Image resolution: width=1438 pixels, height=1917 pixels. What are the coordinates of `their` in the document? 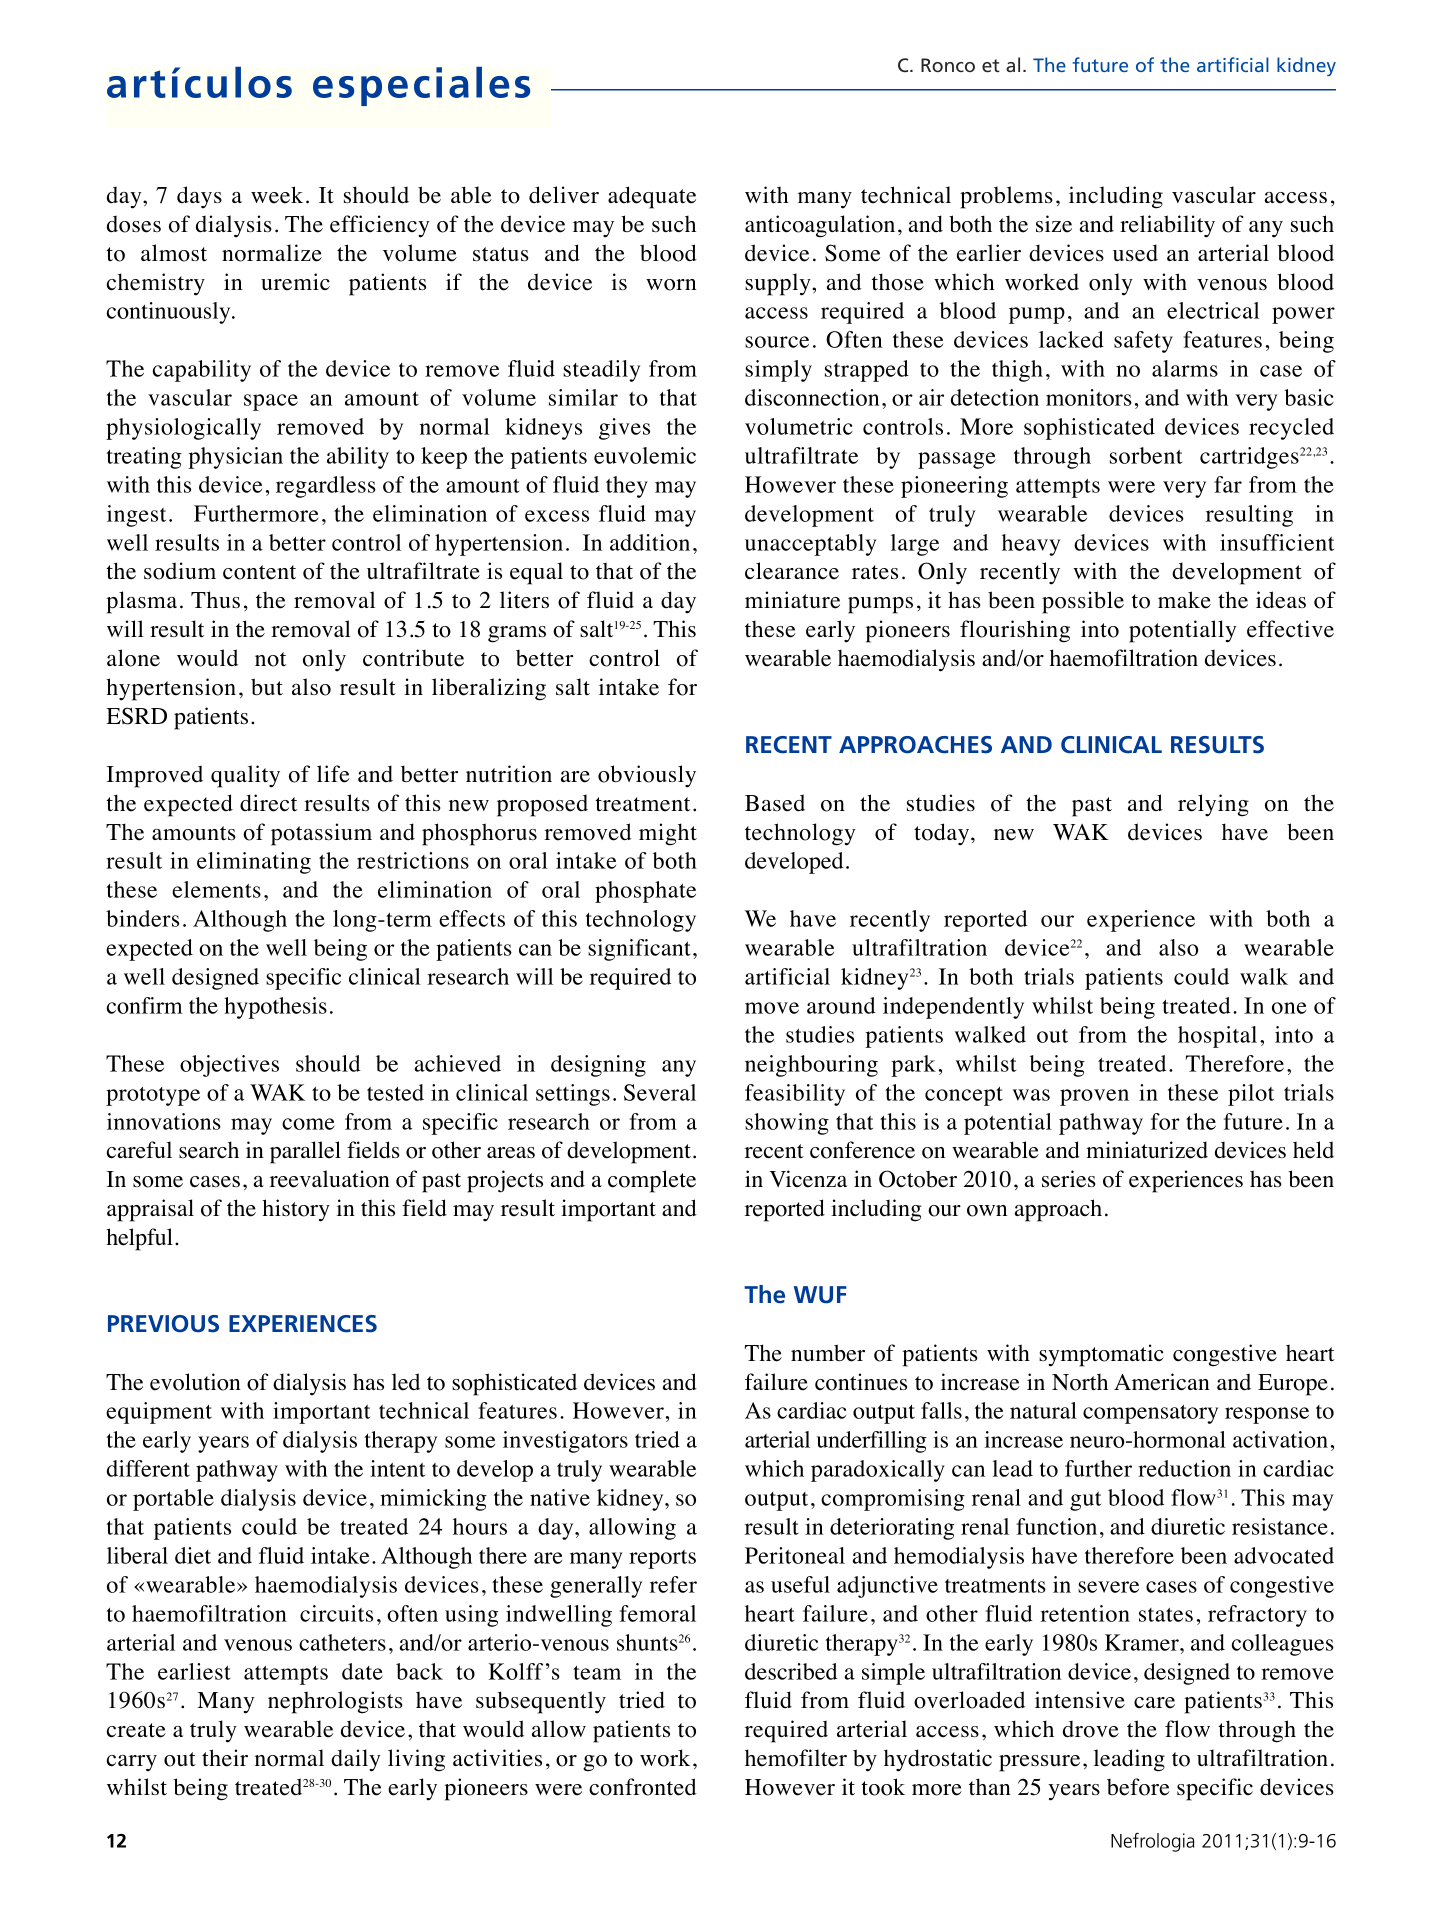 It's located at (225, 1758).
